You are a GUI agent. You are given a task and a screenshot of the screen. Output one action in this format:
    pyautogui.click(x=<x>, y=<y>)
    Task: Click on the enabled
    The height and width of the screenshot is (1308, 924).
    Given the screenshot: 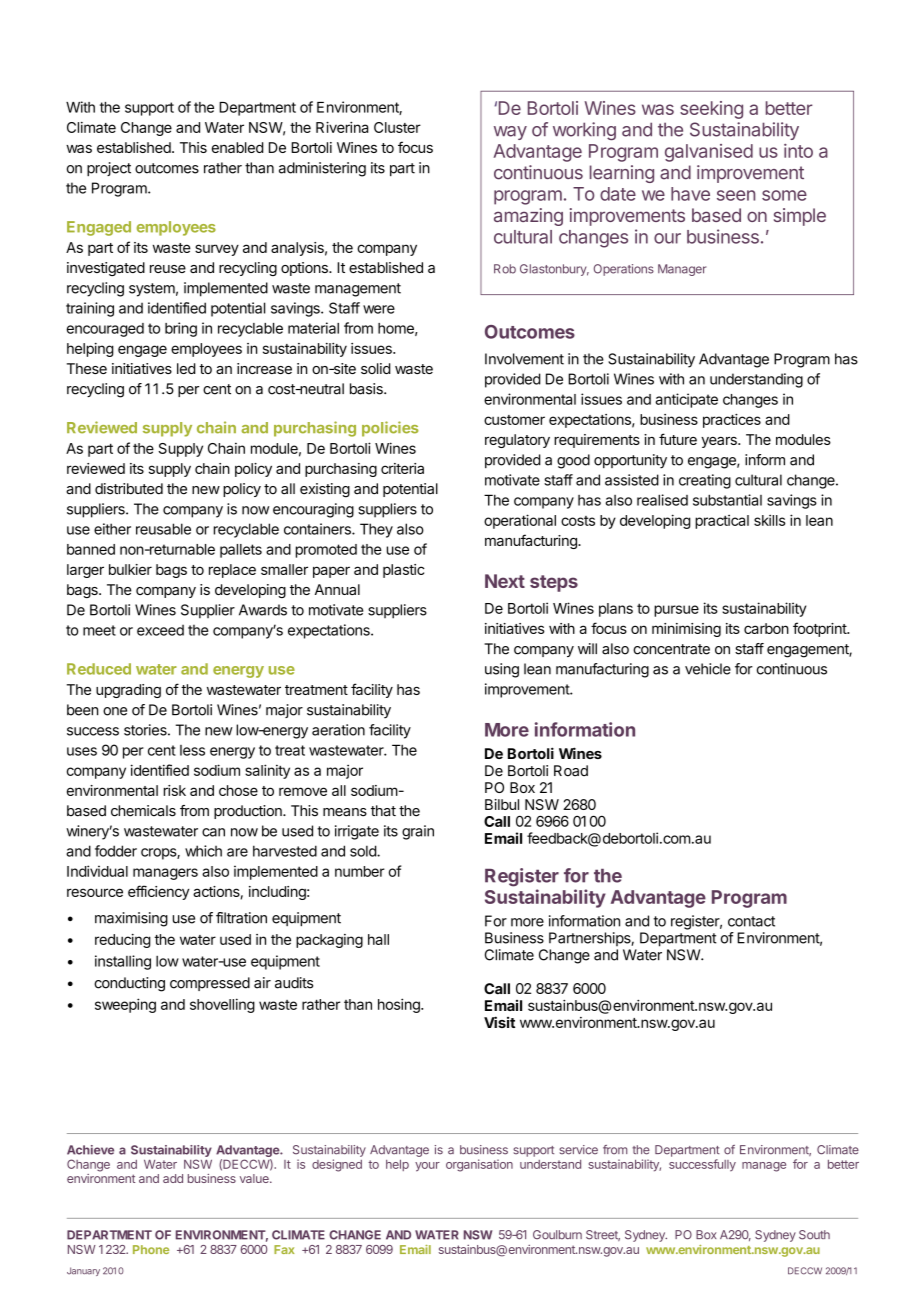 What is the action you would take?
    pyautogui.click(x=237, y=147)
